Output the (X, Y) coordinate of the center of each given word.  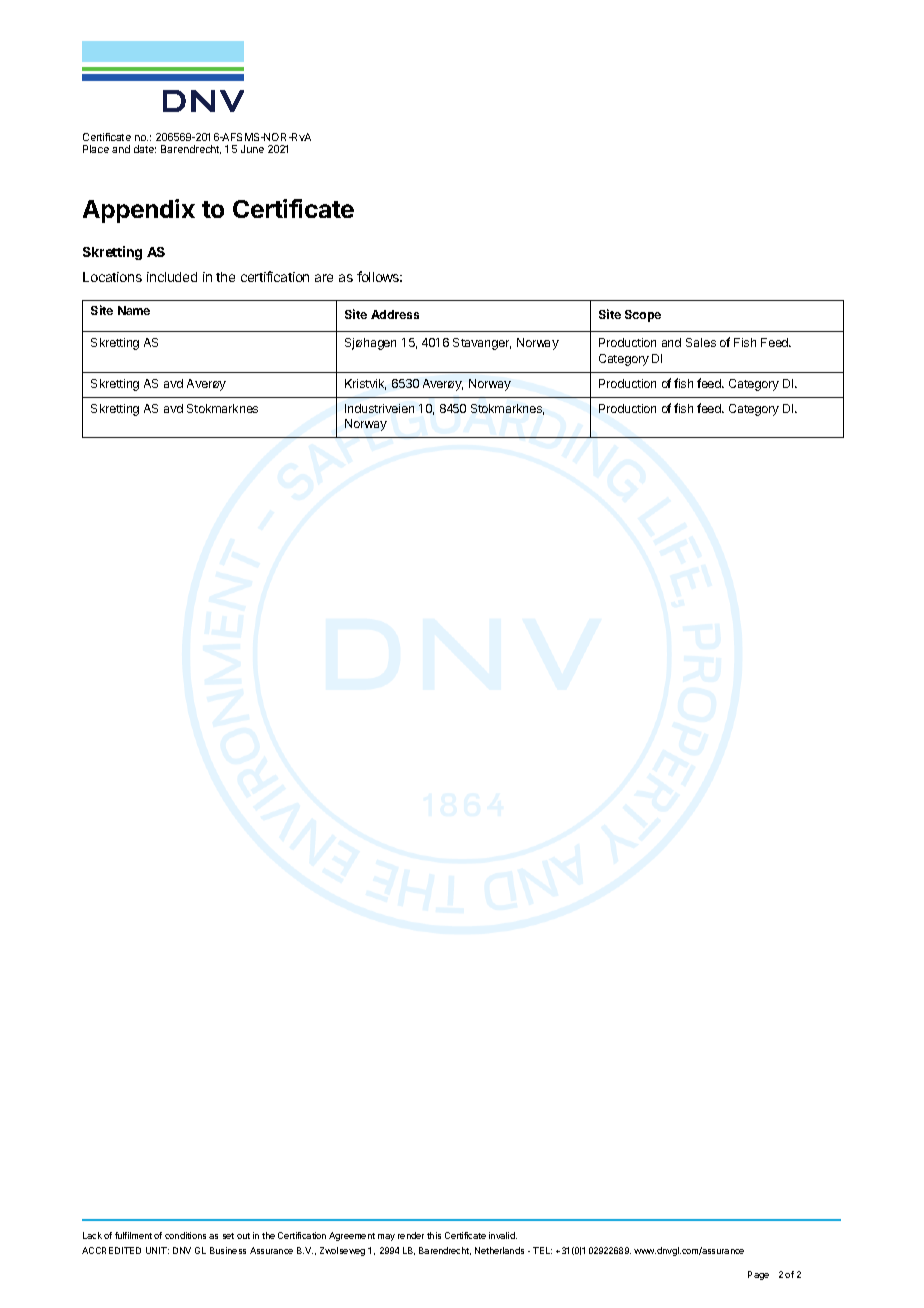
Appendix (139, 211)
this (434, 1235)
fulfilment (133, 1235)
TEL (542, 1250)
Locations (112, 277)
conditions (185, 1235)
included (172, 277)
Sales (701, 342)
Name (134, 310)
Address (395, 314)
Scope (643, 316)
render (411, 1235)
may (386, 1237)
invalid (503, 1235)
